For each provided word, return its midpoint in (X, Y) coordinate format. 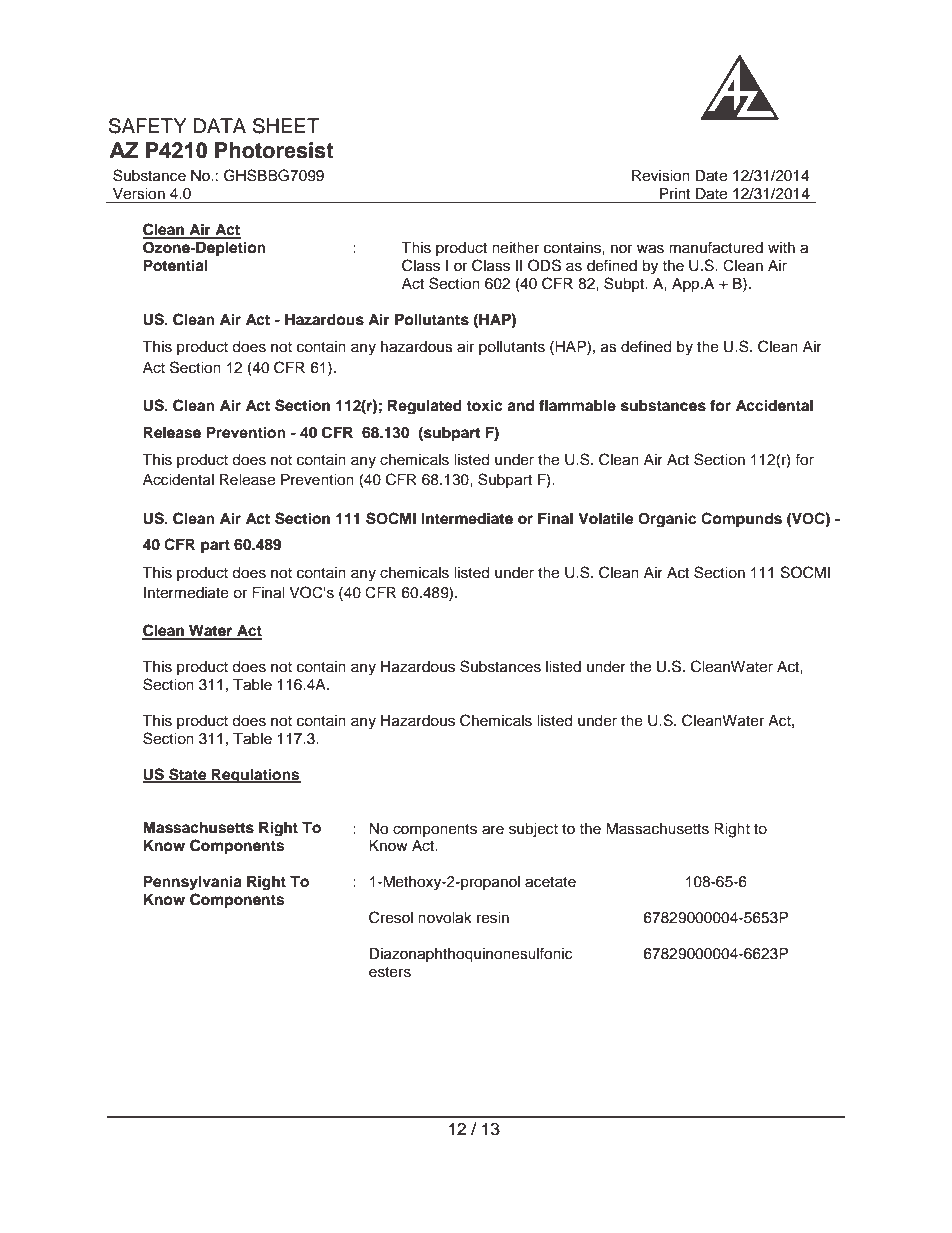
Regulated (425, 407)
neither (515, 248)
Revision (661, 176)
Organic (667, 520)
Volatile (606, 518)
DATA (220, 125)
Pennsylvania (192, 883)
